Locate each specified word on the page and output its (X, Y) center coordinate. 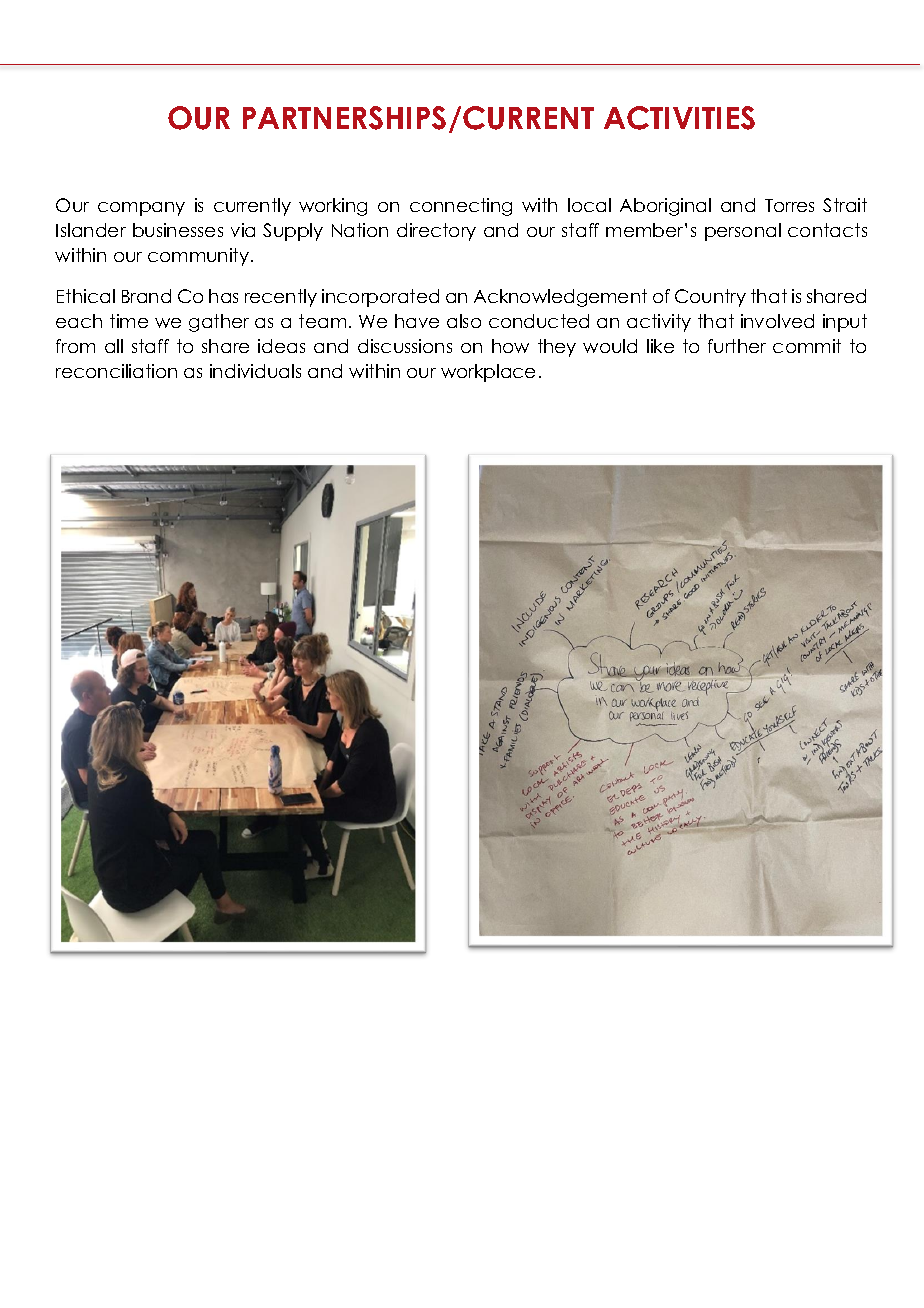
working (333, 207)
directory (436, 232)
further (737, 346)
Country (710, 298)
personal (743, 232)
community (198, 257)
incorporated (380, 298)
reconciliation (116, 371)
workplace (488, 373)
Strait (845, 205)
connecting (461, 207)
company (141, 209)
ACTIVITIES (679, 118)
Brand (146, 296)
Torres (789, 205)
